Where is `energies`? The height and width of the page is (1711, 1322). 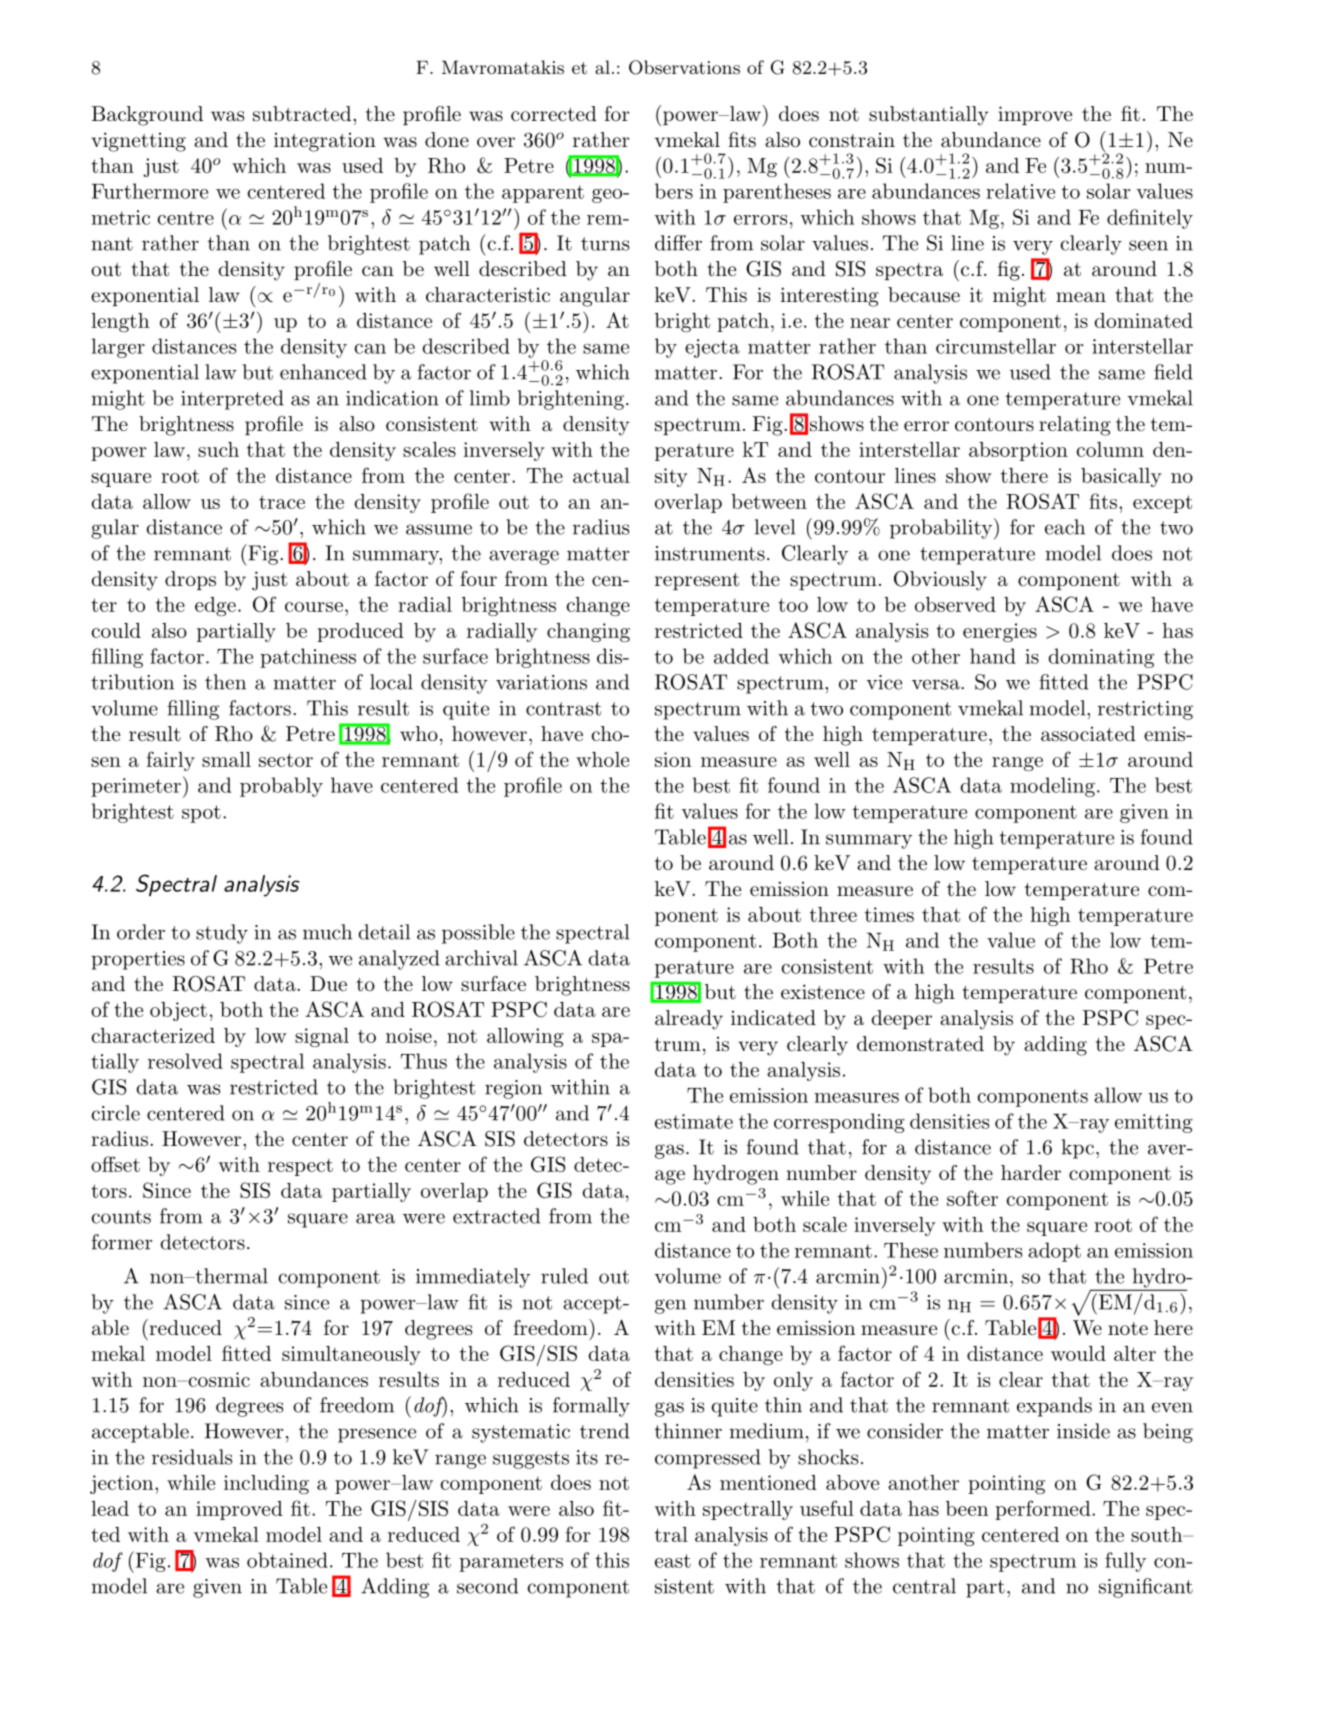
energies is located at coordinates (1000, 632).
